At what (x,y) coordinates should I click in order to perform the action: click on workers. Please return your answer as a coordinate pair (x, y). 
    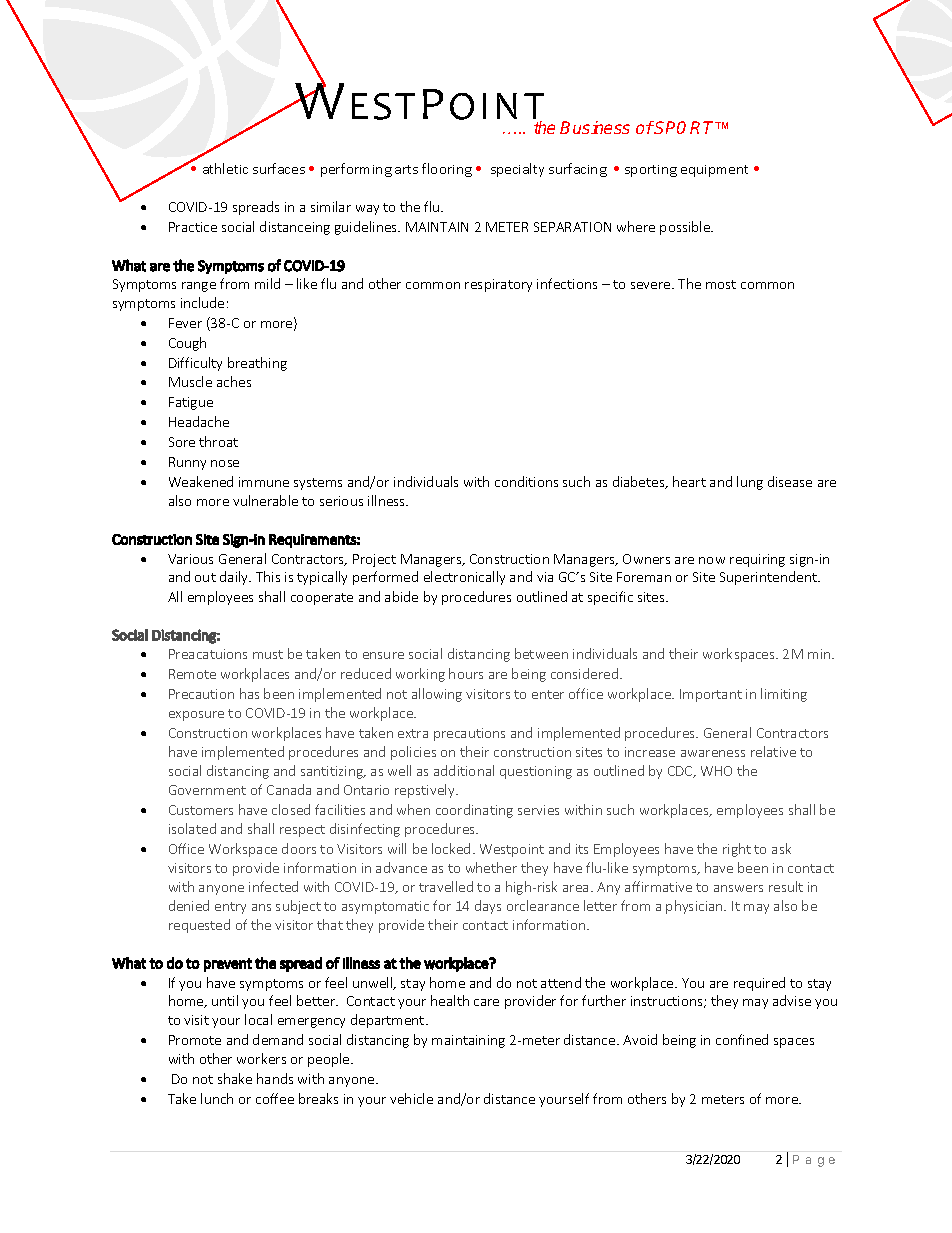
    Looking at the image, I should click on (261, 1058).
